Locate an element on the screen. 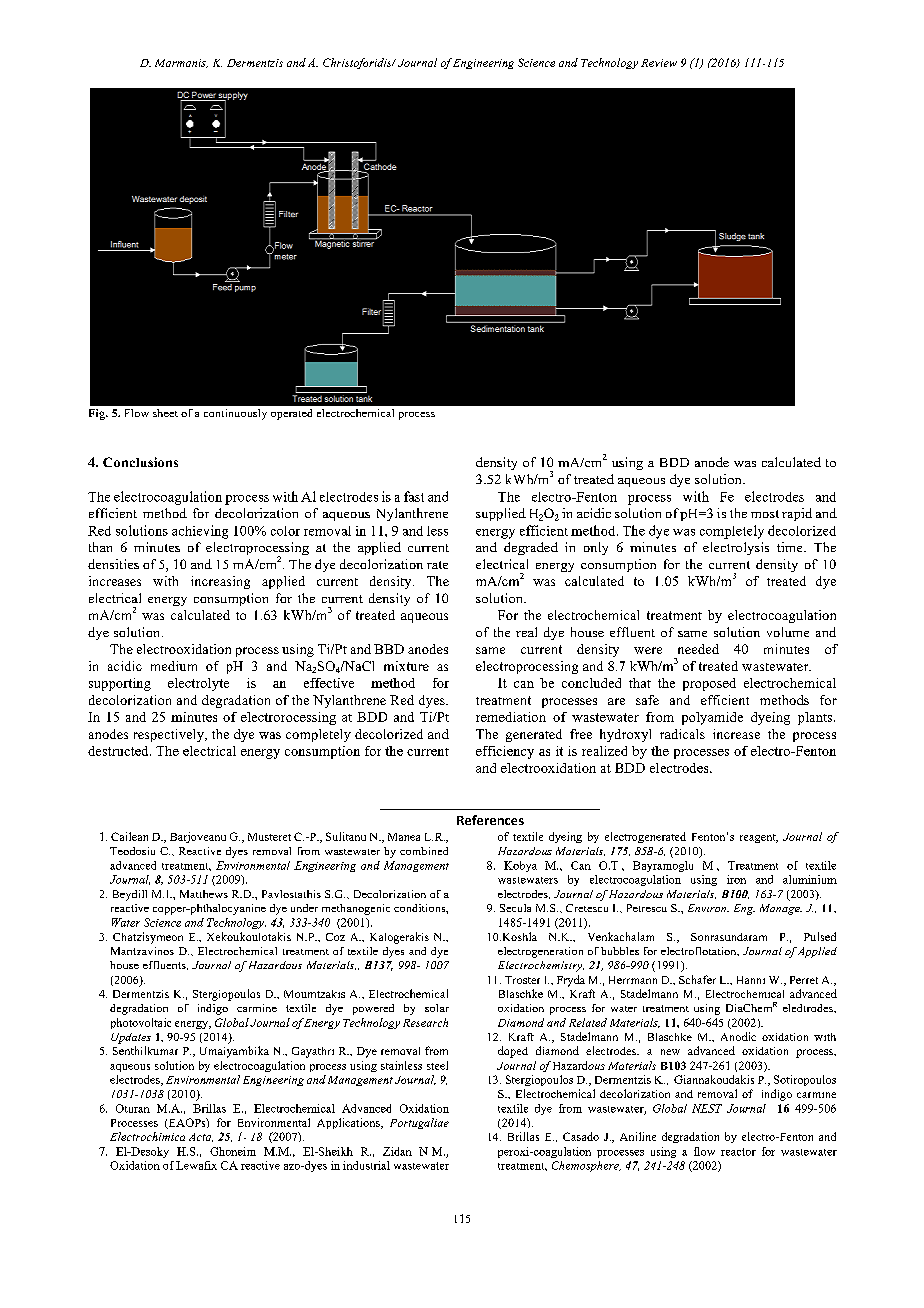 Image resolution: width=924 pixels, height=1308 pixels. supplied is located at coordinates (501, 514).
